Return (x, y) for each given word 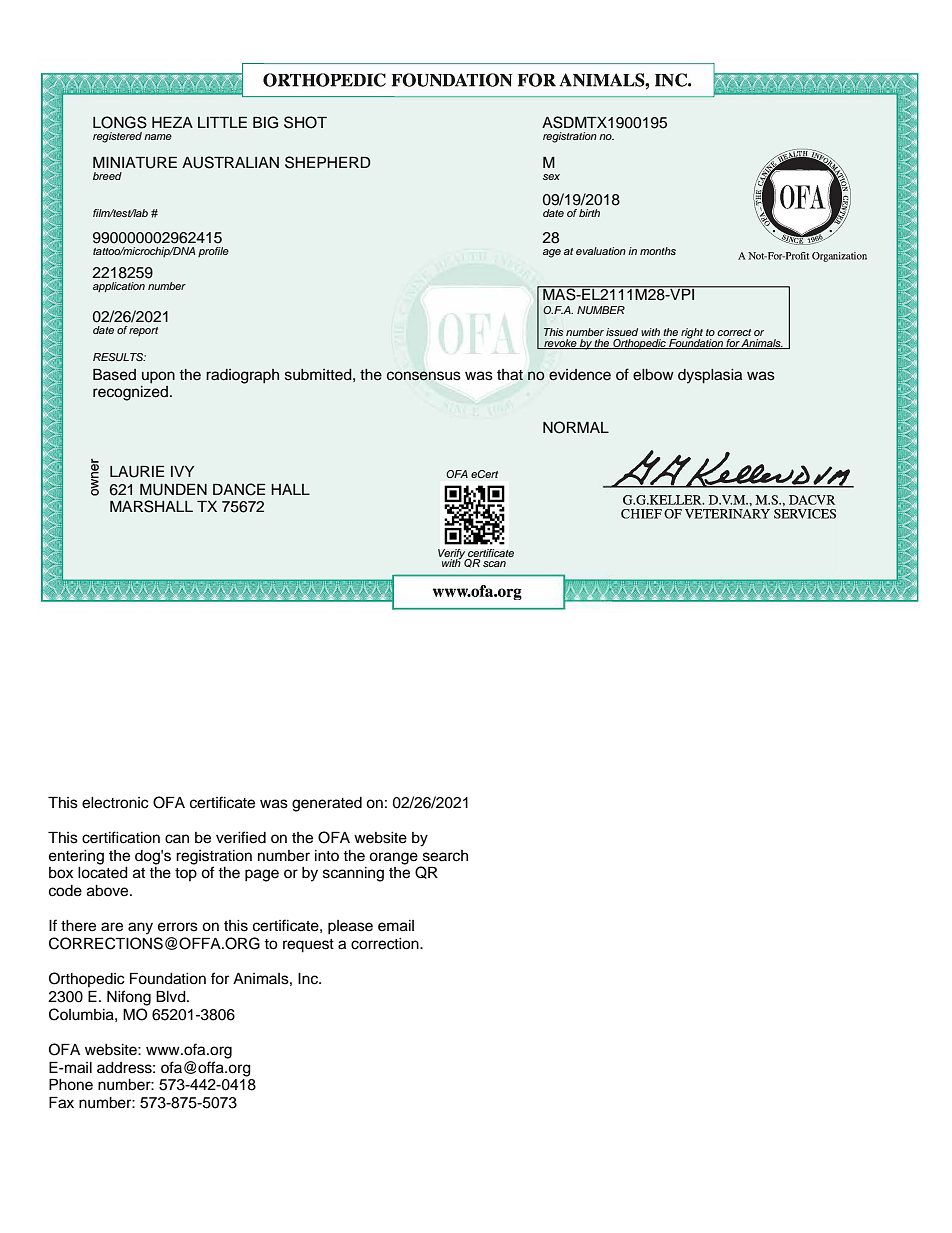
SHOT (305, 122)
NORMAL (576, 427)
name (158, 137)
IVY (182, 471)
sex (551, 177)
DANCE (239, 489)
